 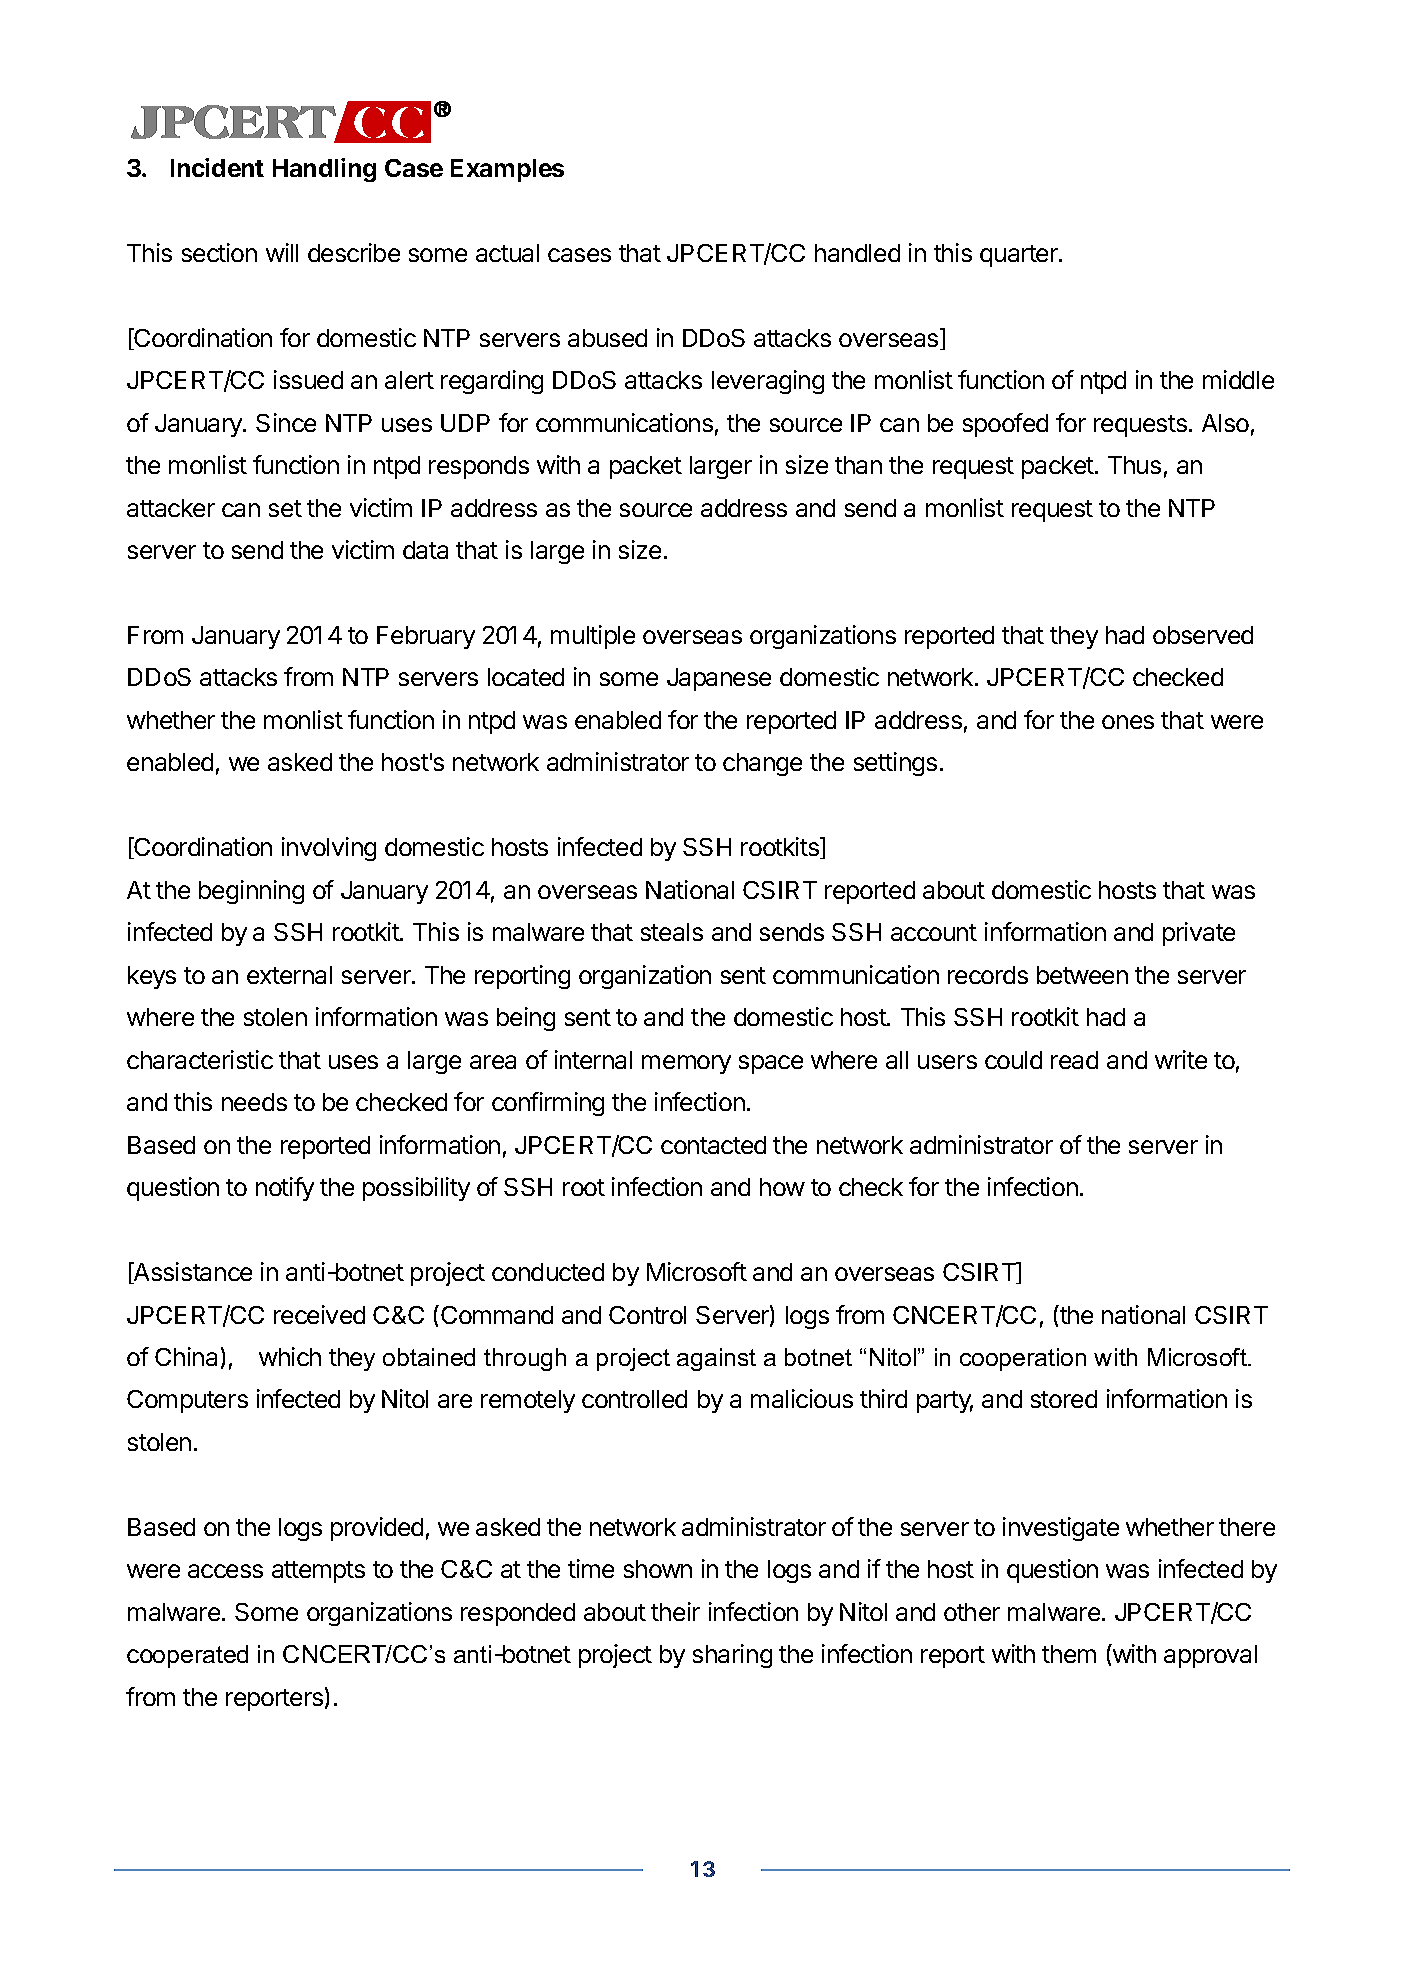 What do you see at coordinates (1020, 256) in the screenshot?
I see `quarter` at bounding box center [1020, 256].
